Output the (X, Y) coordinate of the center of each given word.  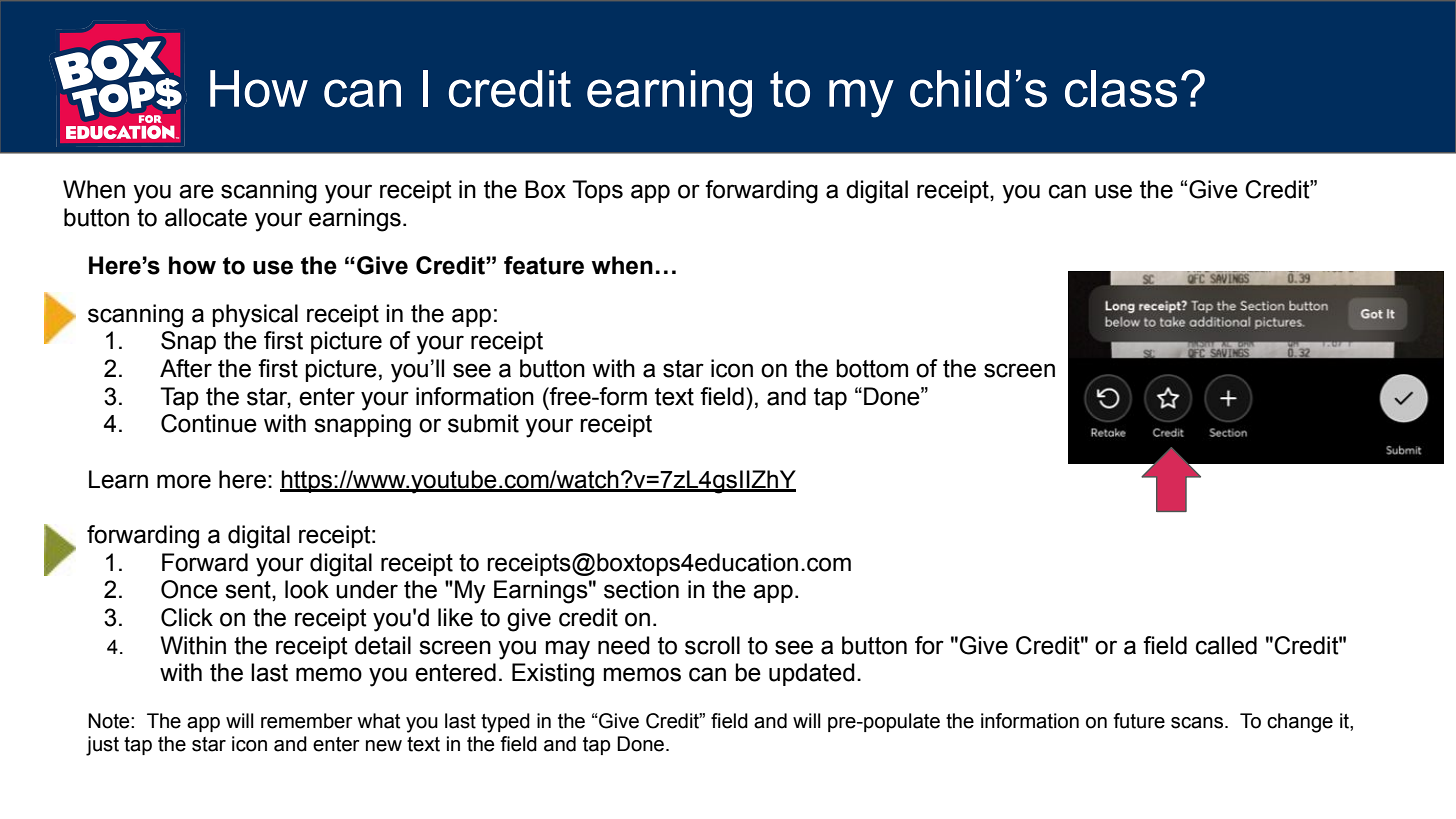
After (186, 368)
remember (307, 721)
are (196, 191)
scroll (712, 645)
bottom (872, 368)
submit (483, 423)
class (1121, 89)
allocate (206, 217)
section (641, 589)
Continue (209, 423)
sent (249, 590)
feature (544, 265)
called (1226, 645)
